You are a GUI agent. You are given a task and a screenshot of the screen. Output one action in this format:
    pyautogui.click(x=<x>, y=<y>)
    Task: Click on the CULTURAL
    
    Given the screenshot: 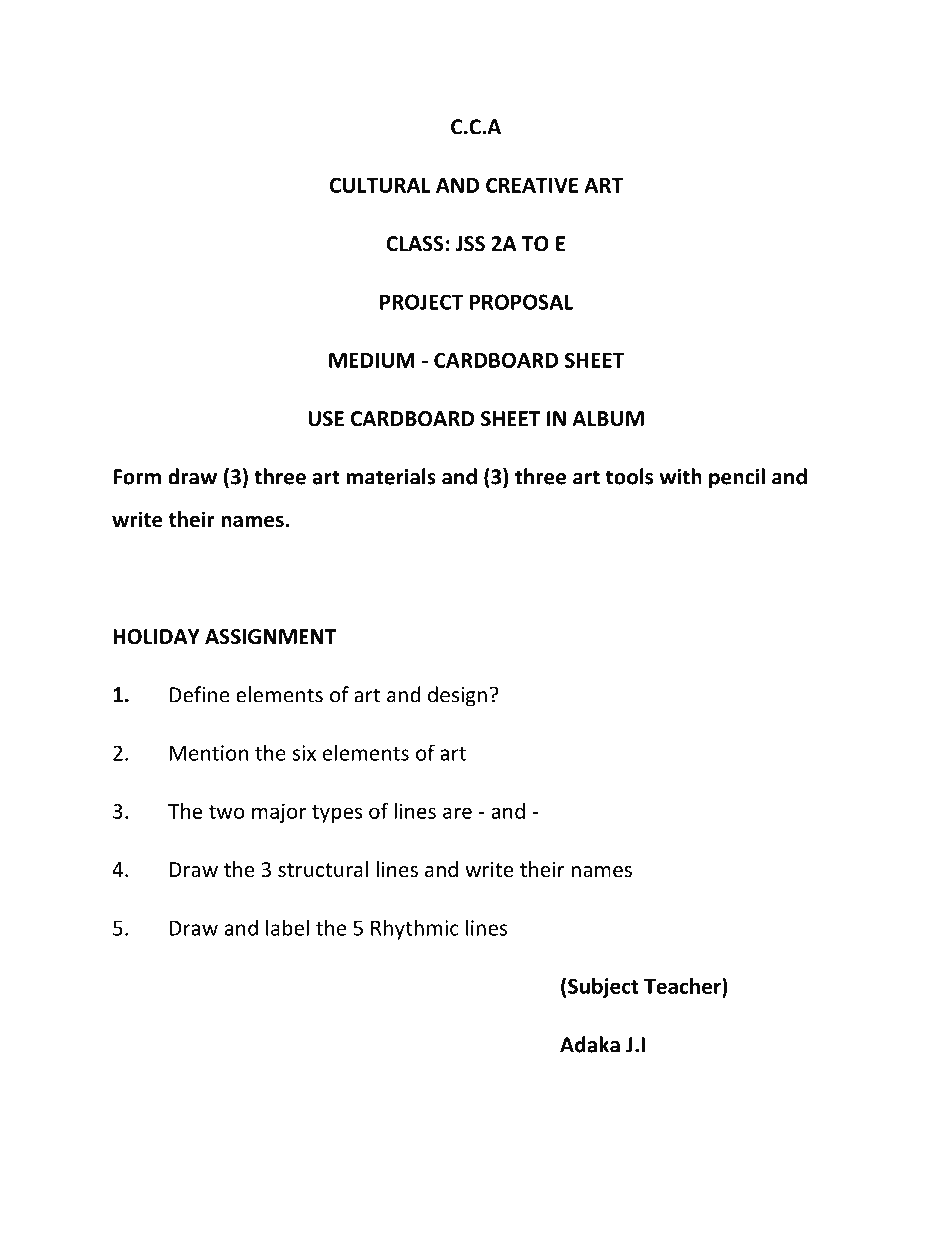 What is the action you would take?
    pyautogui.click(x=380, y=185)
